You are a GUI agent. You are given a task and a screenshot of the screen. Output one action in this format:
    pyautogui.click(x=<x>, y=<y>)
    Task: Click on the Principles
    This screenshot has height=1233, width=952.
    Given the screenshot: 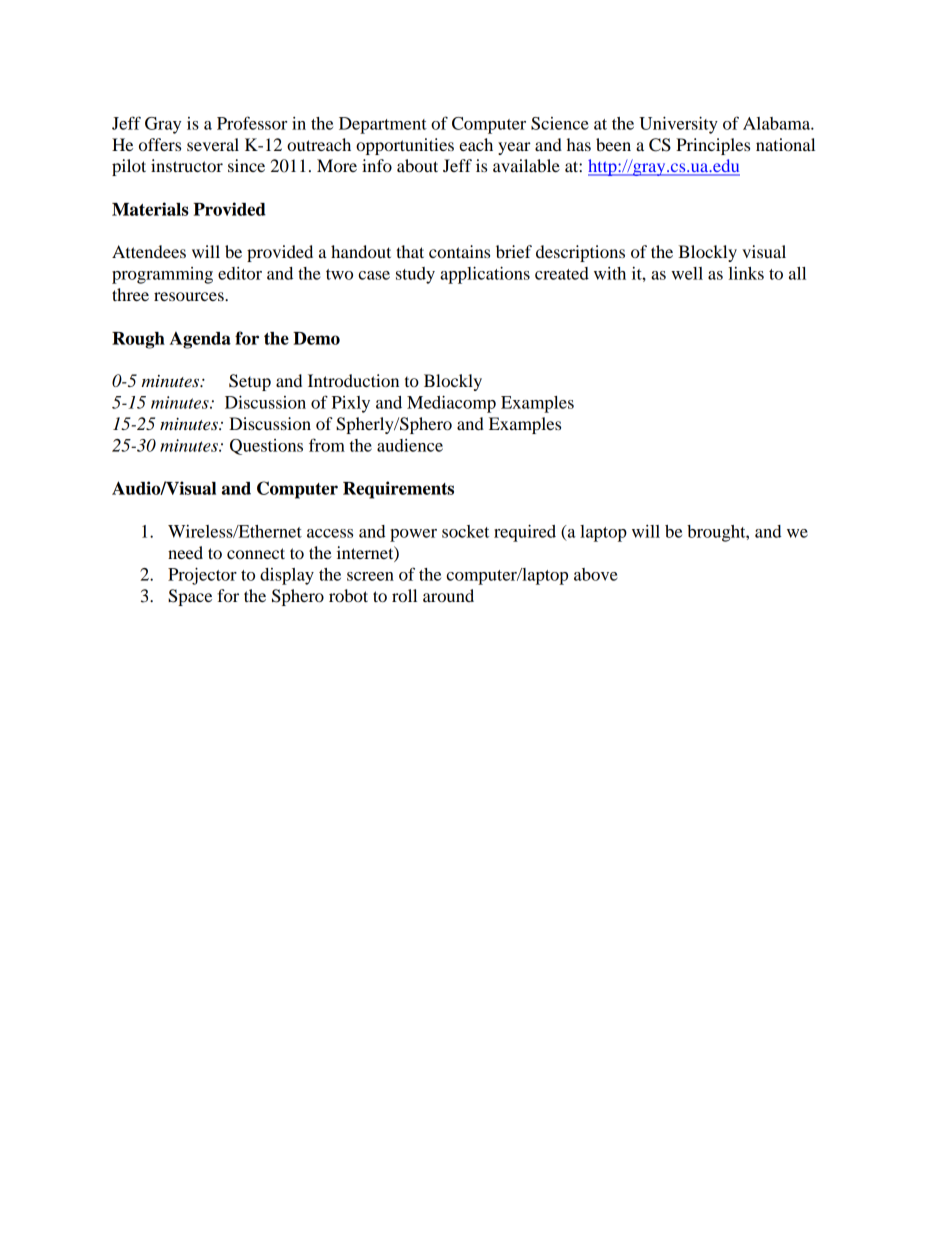 What is the action you would take?
    pyautogui.click(x=713, y=146)
